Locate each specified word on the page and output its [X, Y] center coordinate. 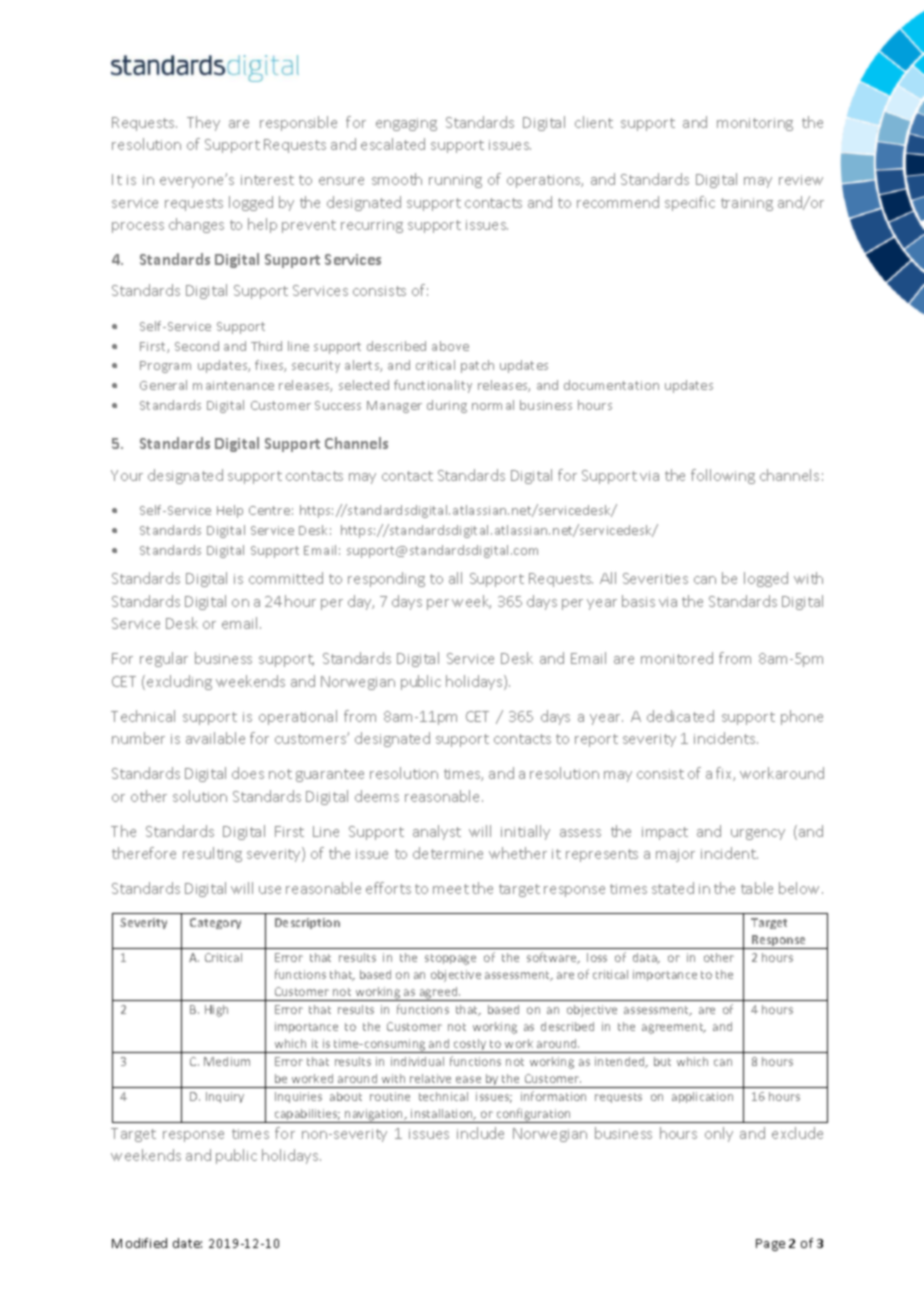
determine [448, 853]
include [480, 1133]
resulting [212, 854]
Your [127, 475]
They [203, 123]
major [675, 855]
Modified [139, 1243]
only [719, 1134]
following [723, 476]
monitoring [755, 124]
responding [386, 579]
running [455, 181]
